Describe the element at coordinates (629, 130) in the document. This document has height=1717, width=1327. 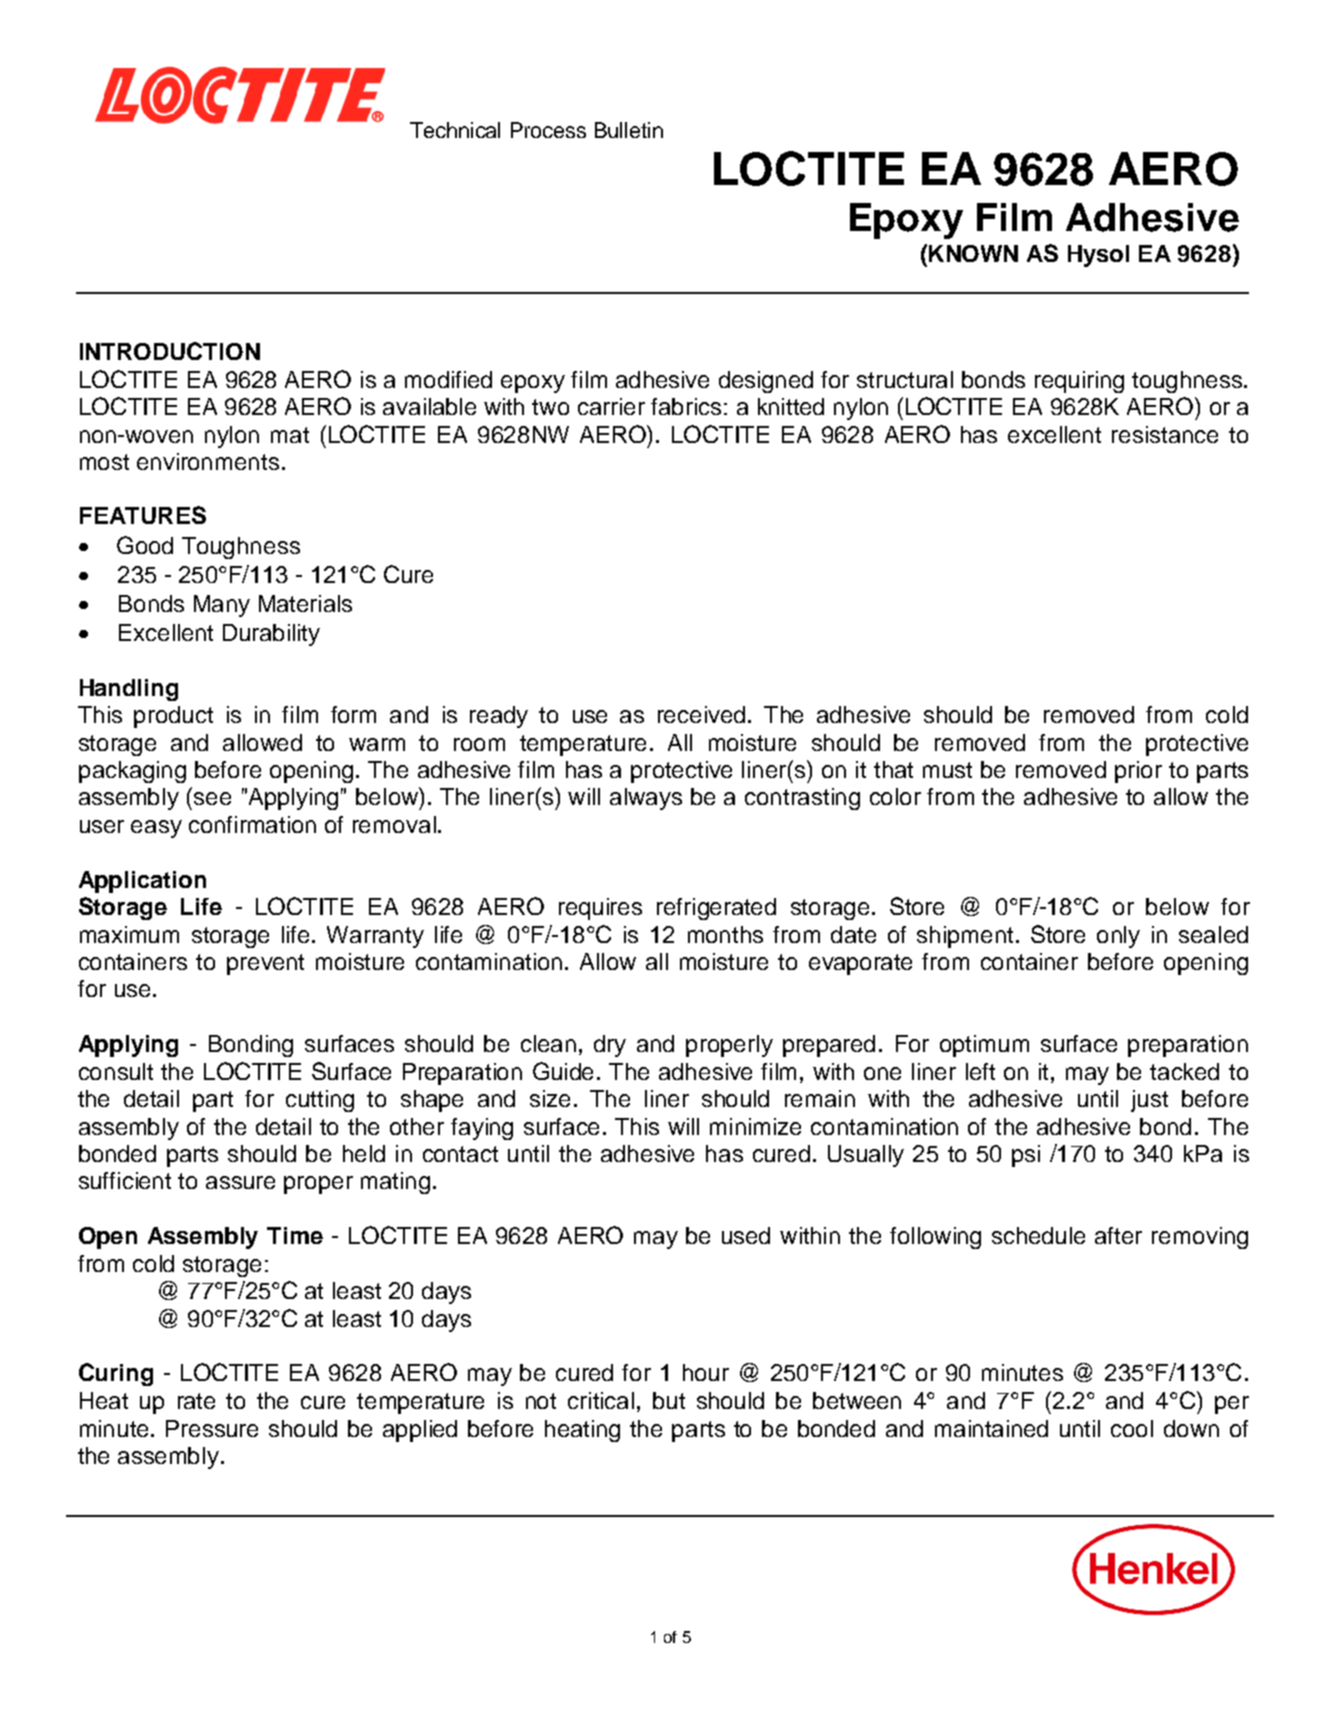
I see `Bulletin` at that location.
